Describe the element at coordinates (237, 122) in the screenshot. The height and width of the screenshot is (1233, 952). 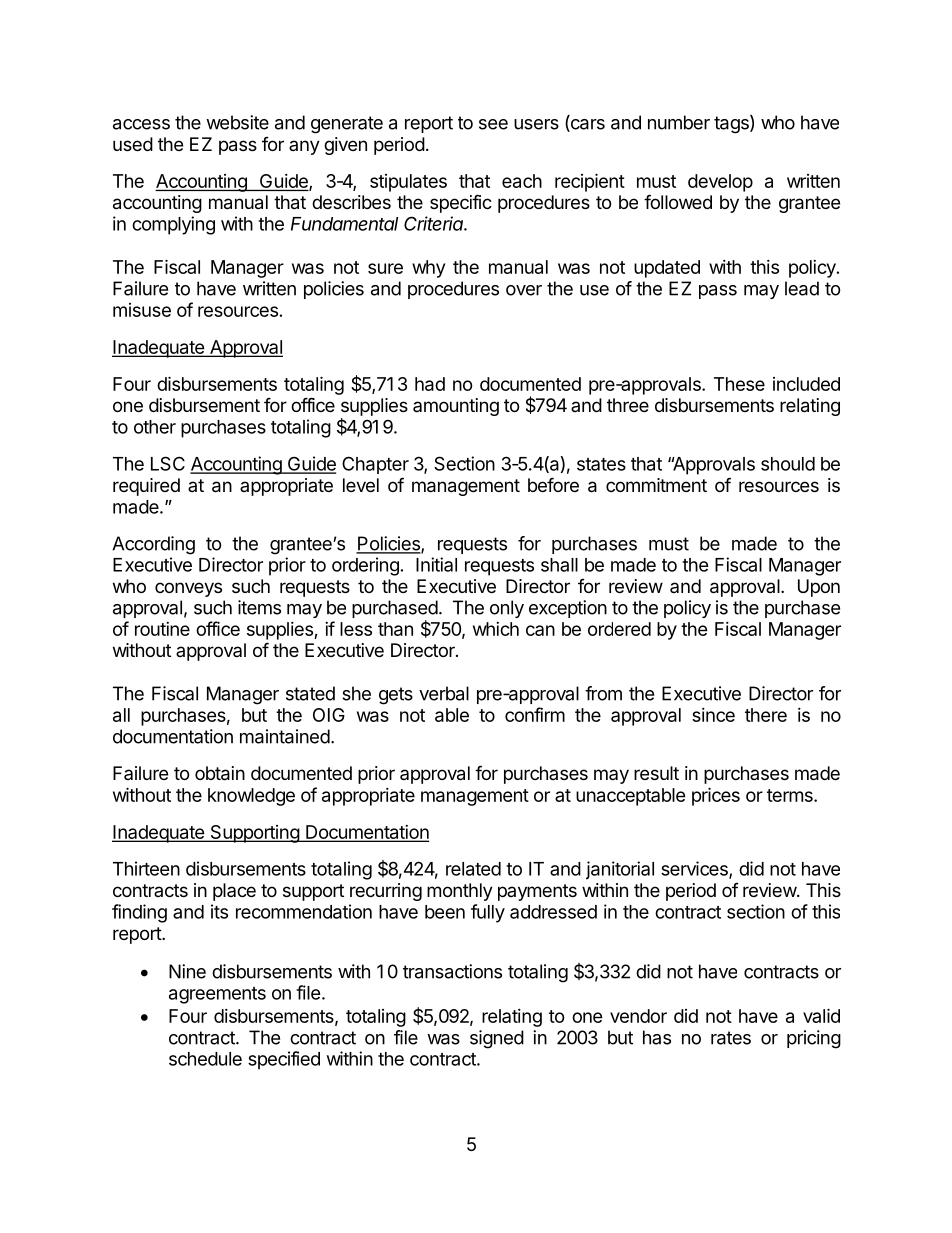
I see `website` at that location.
